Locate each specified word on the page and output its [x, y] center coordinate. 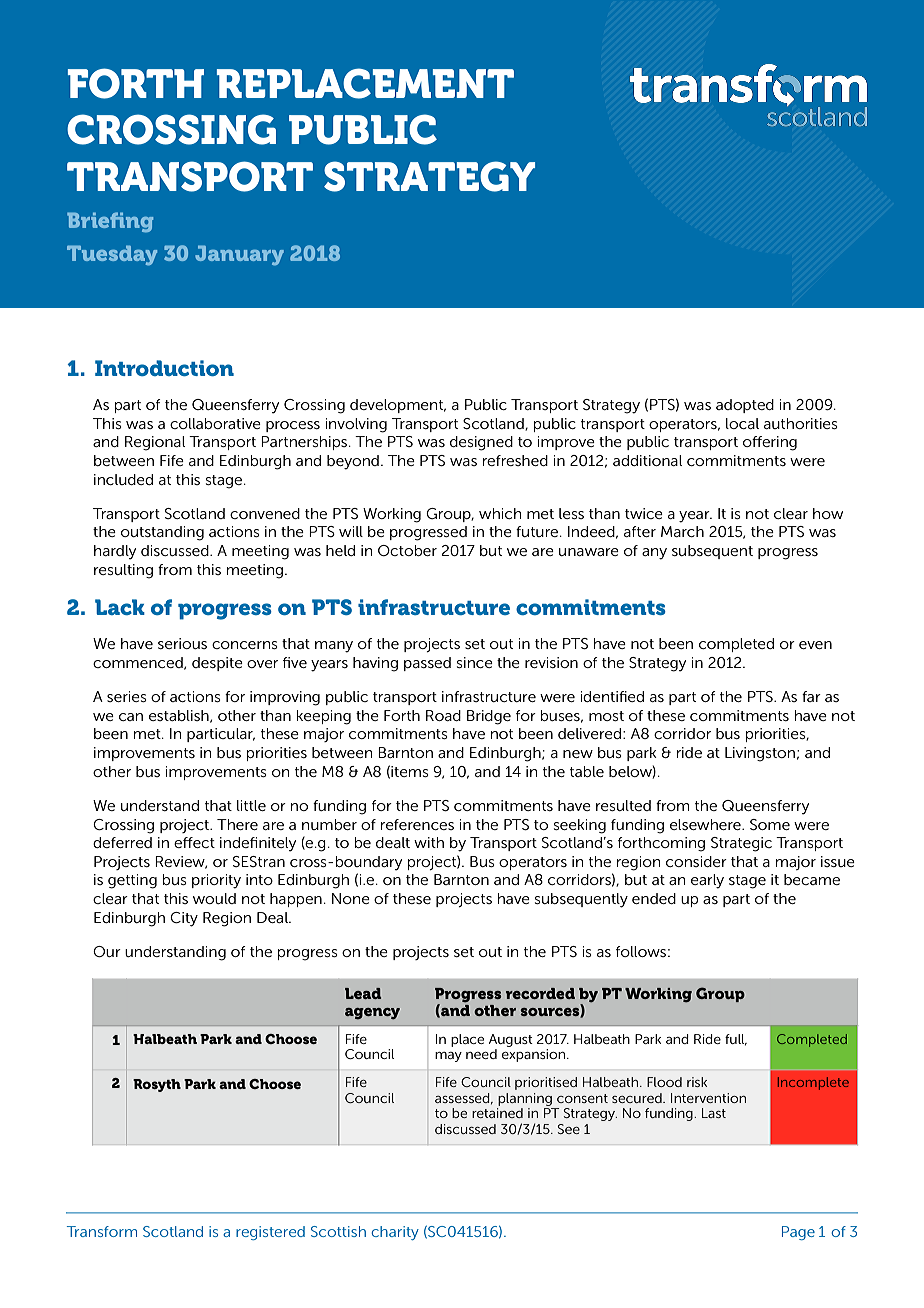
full [736, 1040]
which [500, 513]
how [828, 513]
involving [356, 425]
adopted [745, 406]
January [239, 255]
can [131, 717]
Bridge [489, 717]
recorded [540, 993]
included [123, 479]
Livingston [760, 754]
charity [395, 1233]
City [184, 919]
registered [270, 1233]
